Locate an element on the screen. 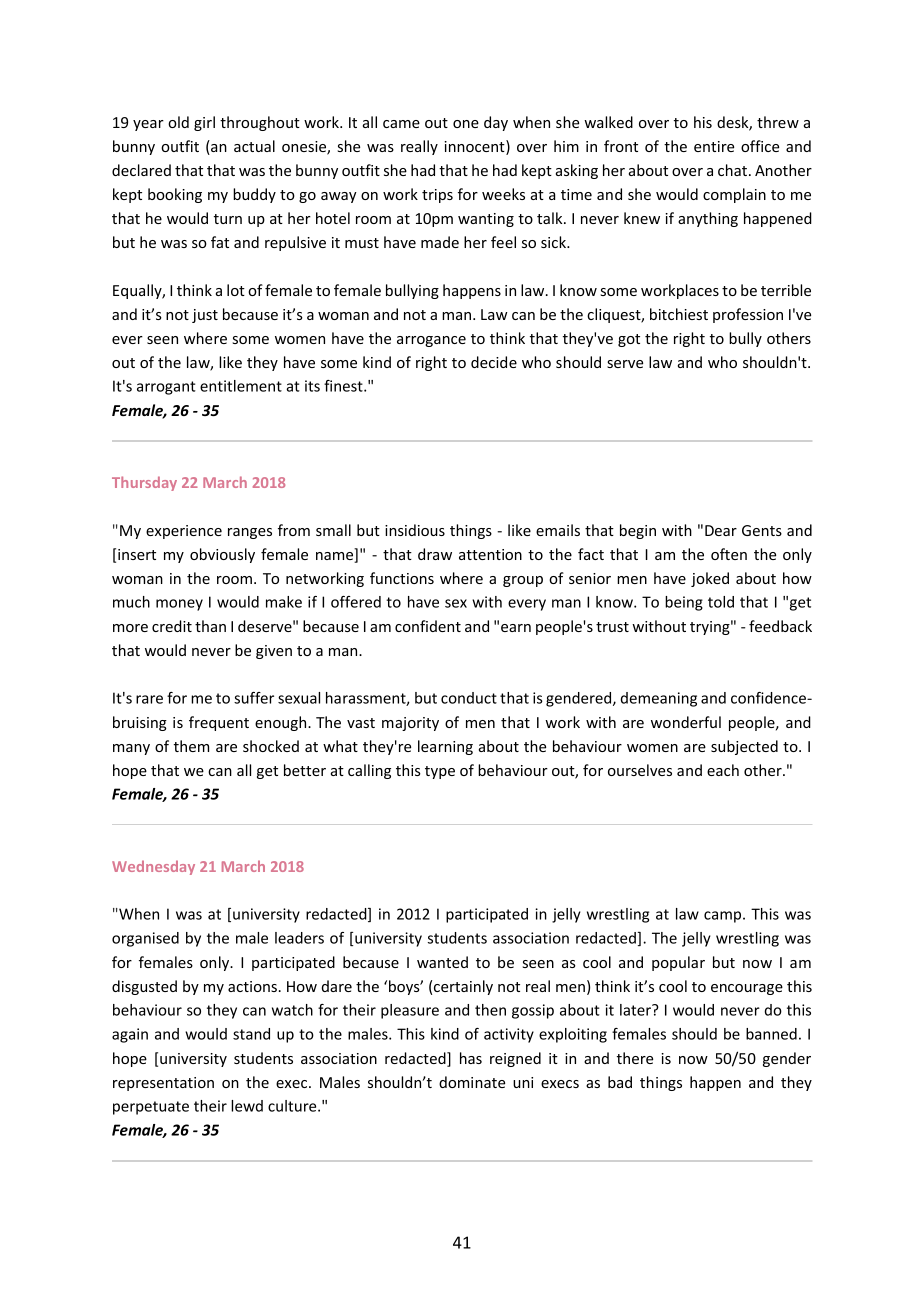 Image resolution: width=924 pixels, height=1308 pixels. entire is located at coordinates (714, 146).
